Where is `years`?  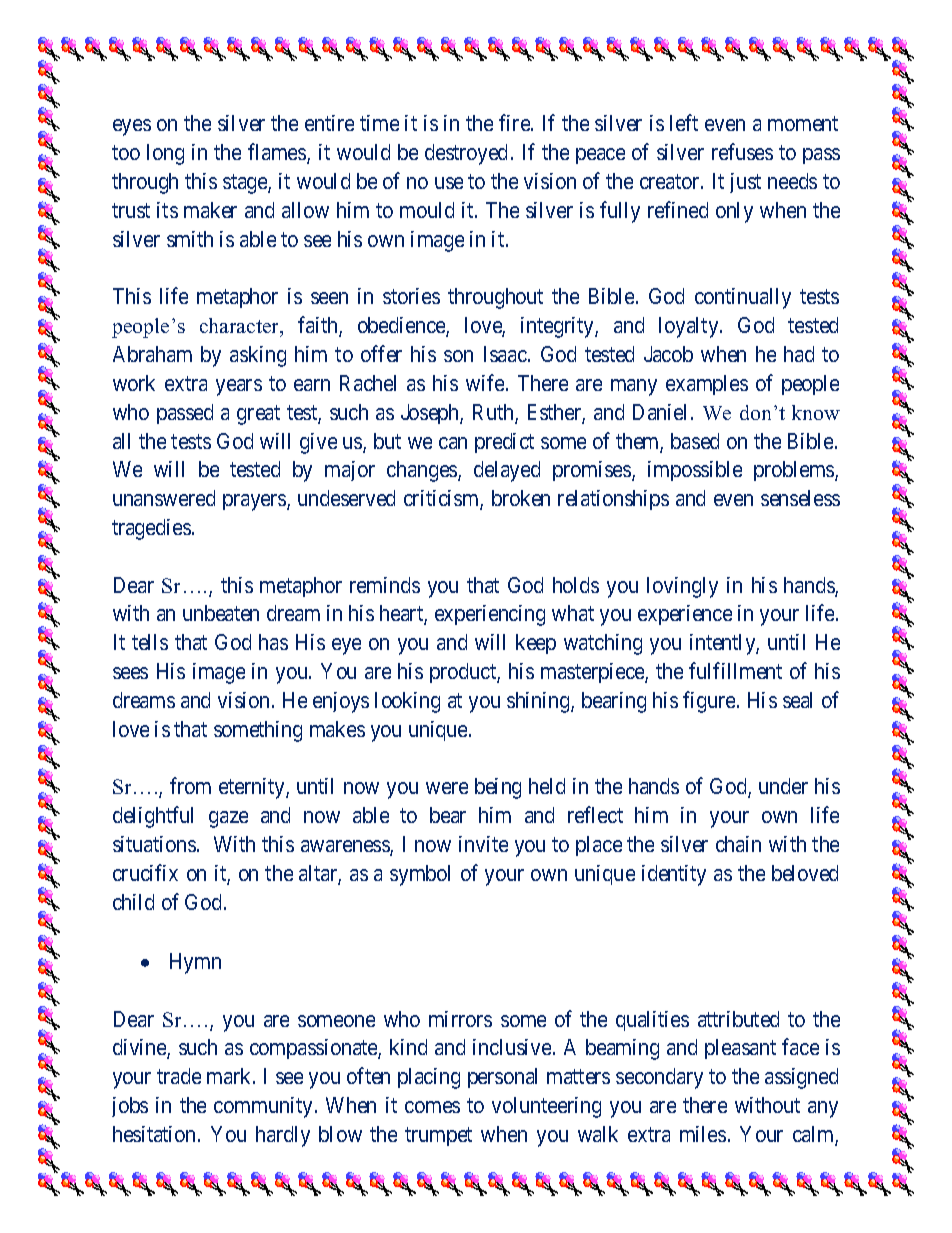 years is located at coordinates (239, 387).
